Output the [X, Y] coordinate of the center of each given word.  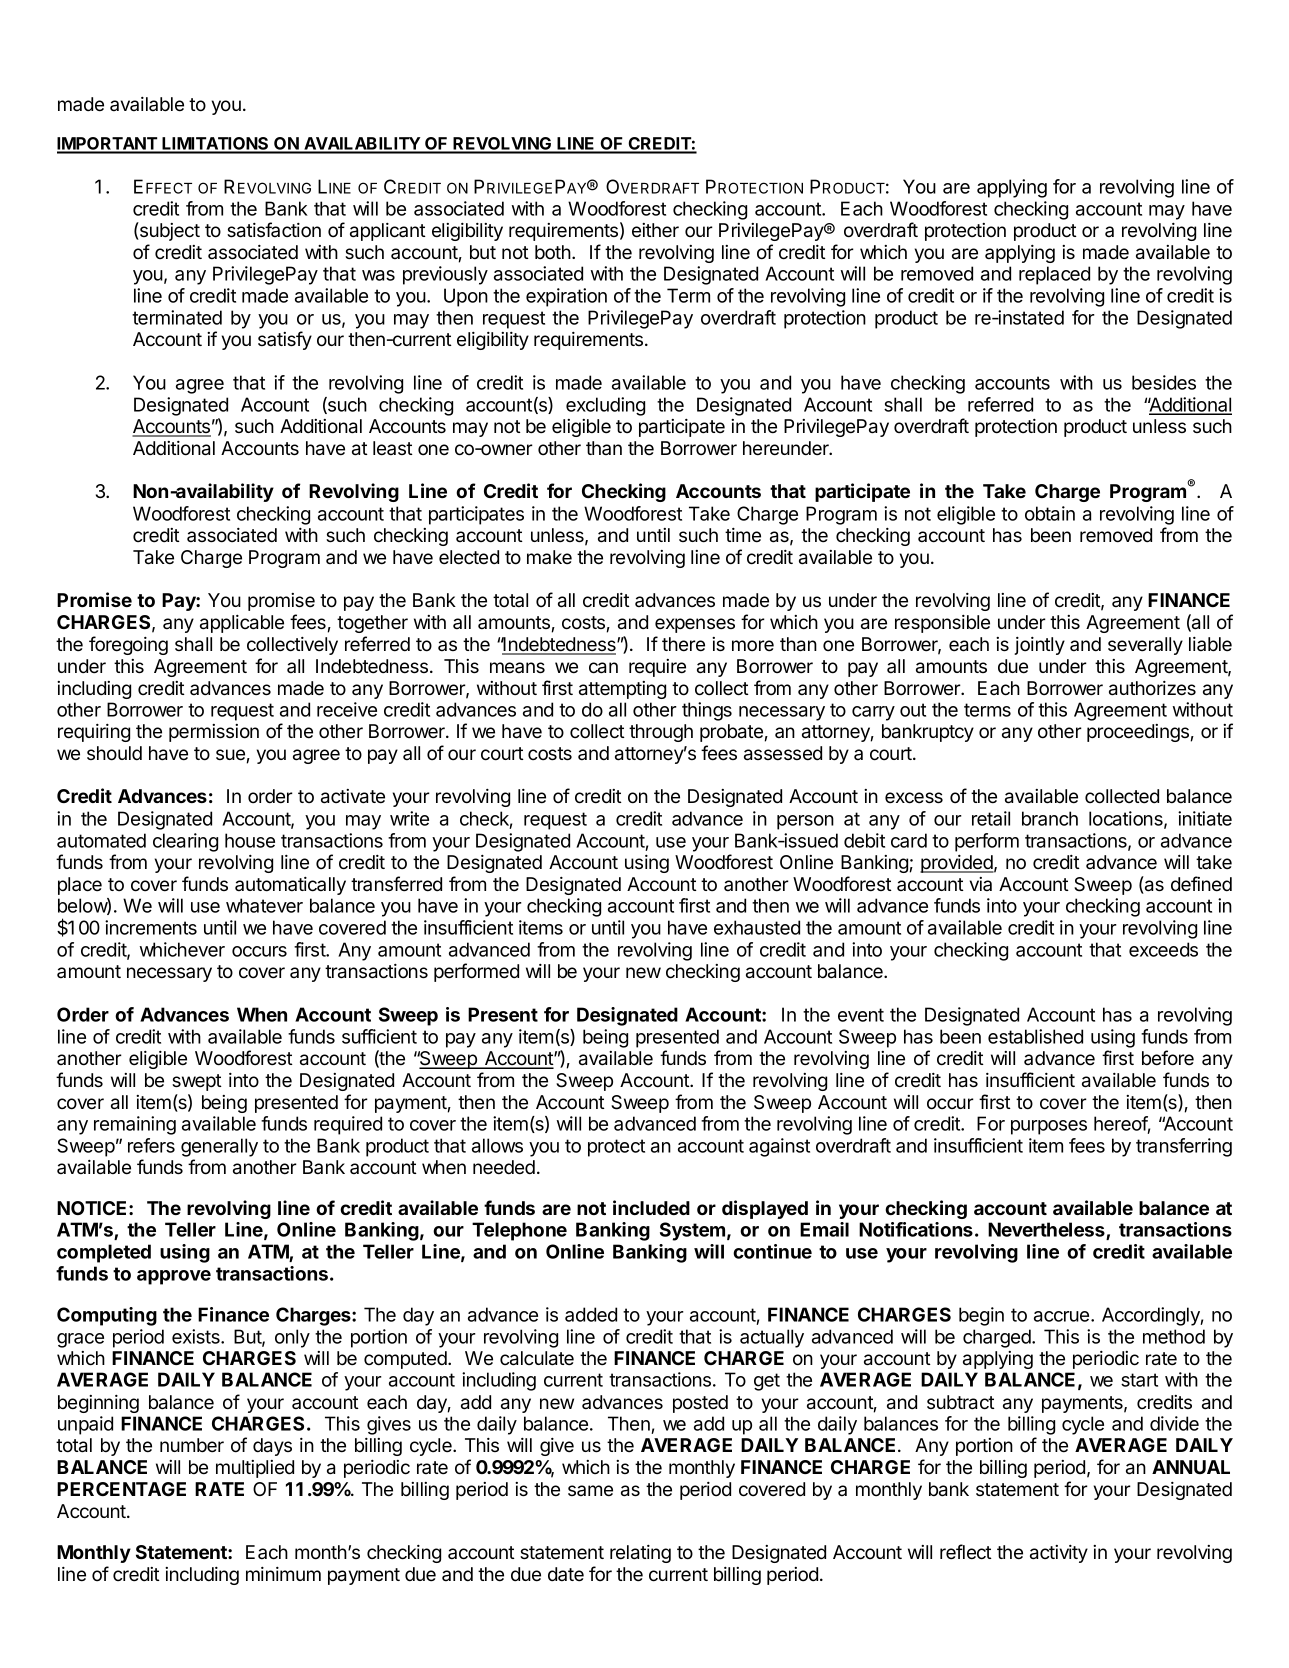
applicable [242, 624]
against [779, 1147]
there [683, 644]
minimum [283, 1574]
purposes [1049, 1127]
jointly [1039, 646]
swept [197, 1082]
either [655, 230]
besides [1164, 382]
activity [1059, 1554]
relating [640, 1554]
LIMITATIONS [215, 145]
